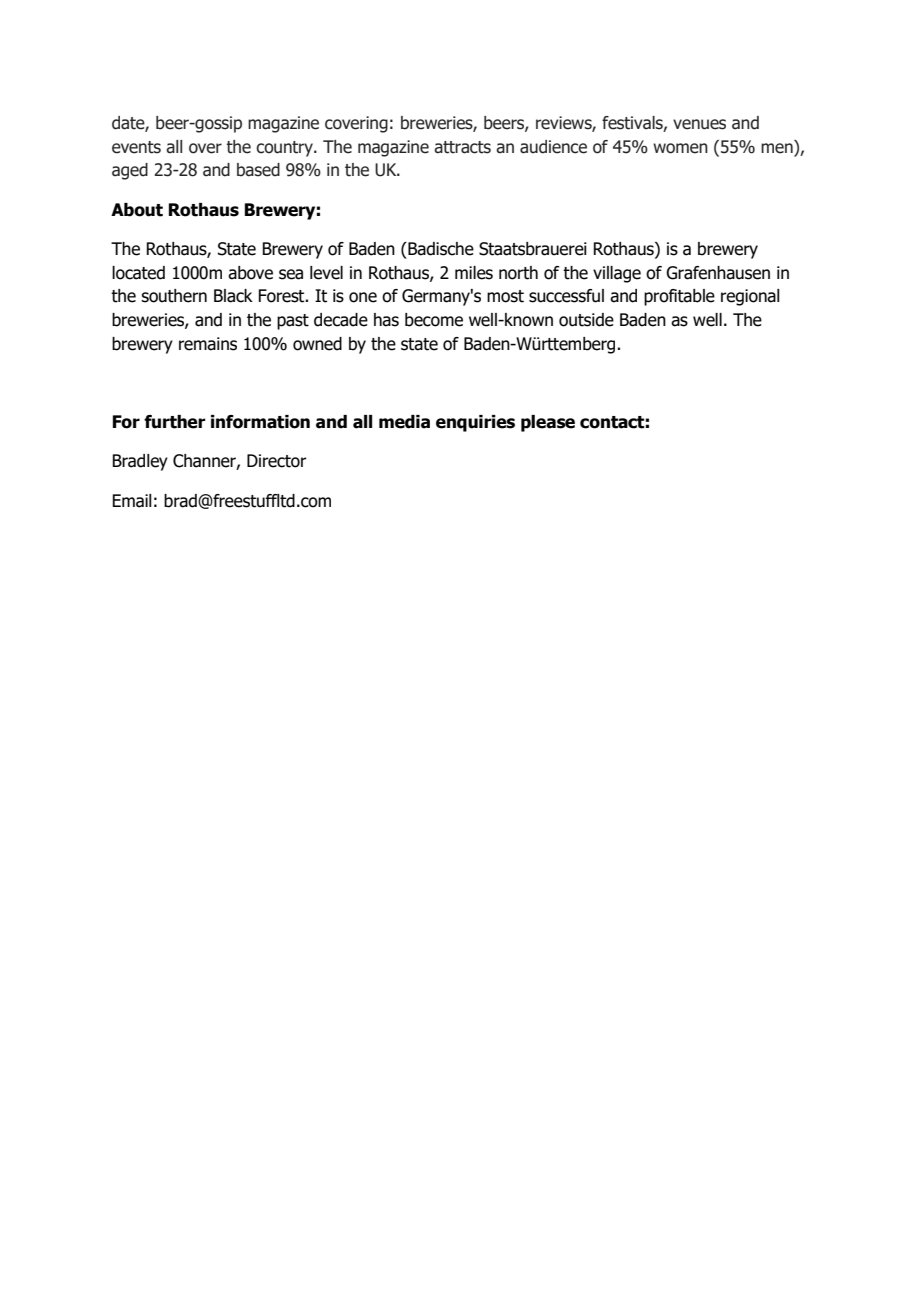 Image resolution: width=924 pixels, height=1308 pixels. What do you see at coordinates (317, 344) in the page?
I see `owned` at bounding box center [317, 344].
